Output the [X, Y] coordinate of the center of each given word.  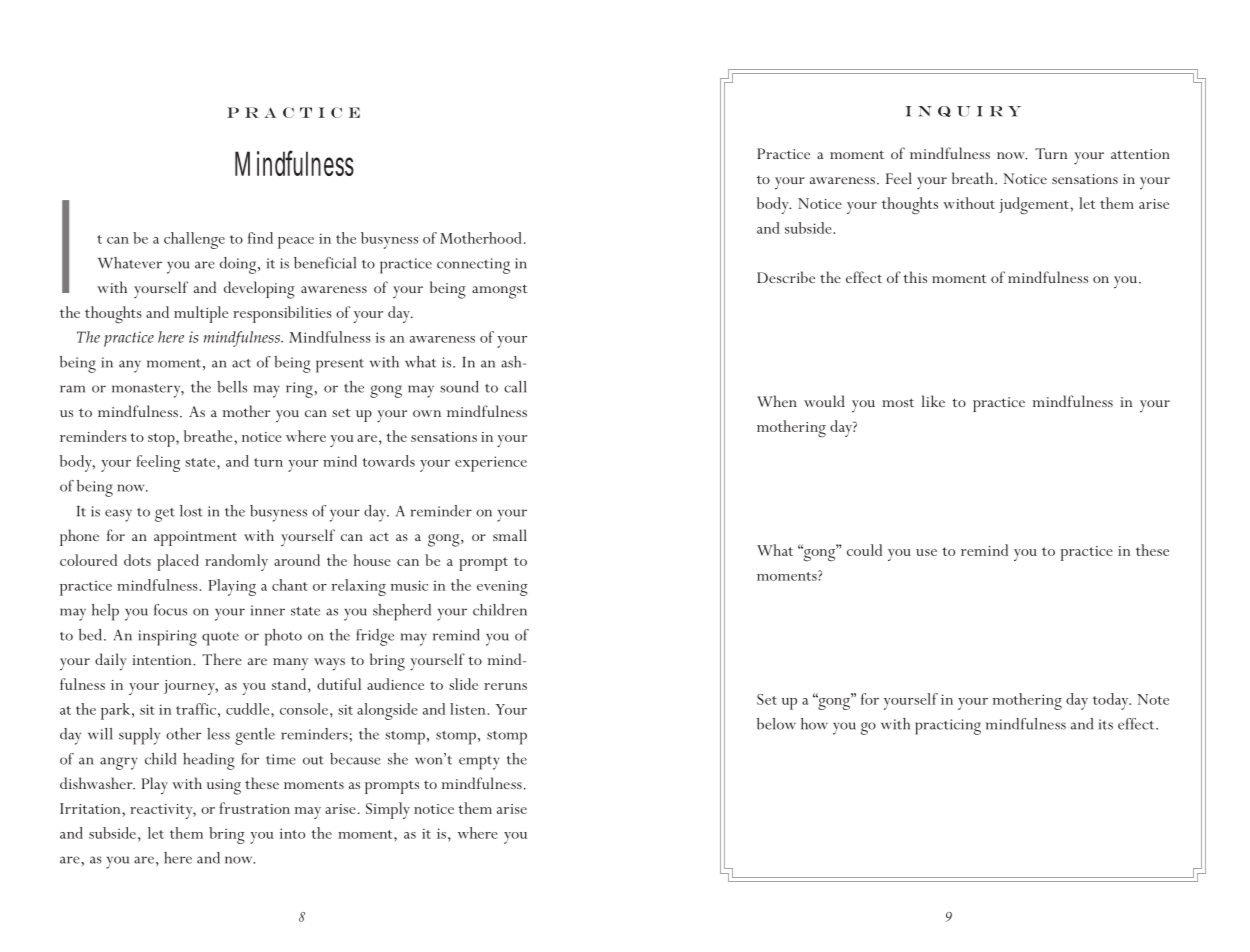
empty [479, 763]
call [515, 387]
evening [502, 588]
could [864, 550]
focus [170, 610]
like [933, 401]
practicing [948, 727]
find [260, 238]
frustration [254, 808]
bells [232, 387]
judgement [1035, 206]
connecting [473, 266]
